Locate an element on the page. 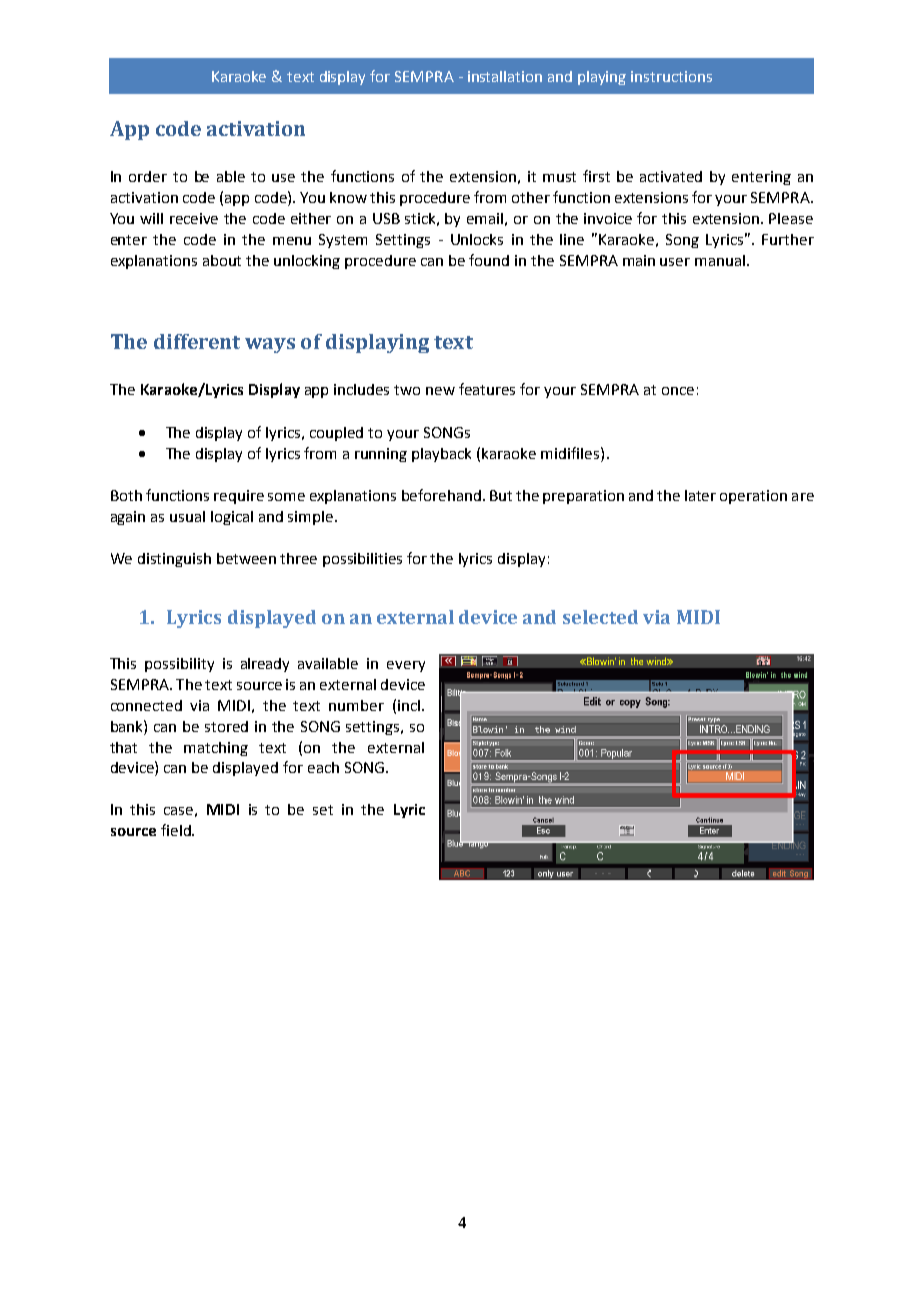 This document has width=924, height=1308. order is located at coordinates (148, 176).
